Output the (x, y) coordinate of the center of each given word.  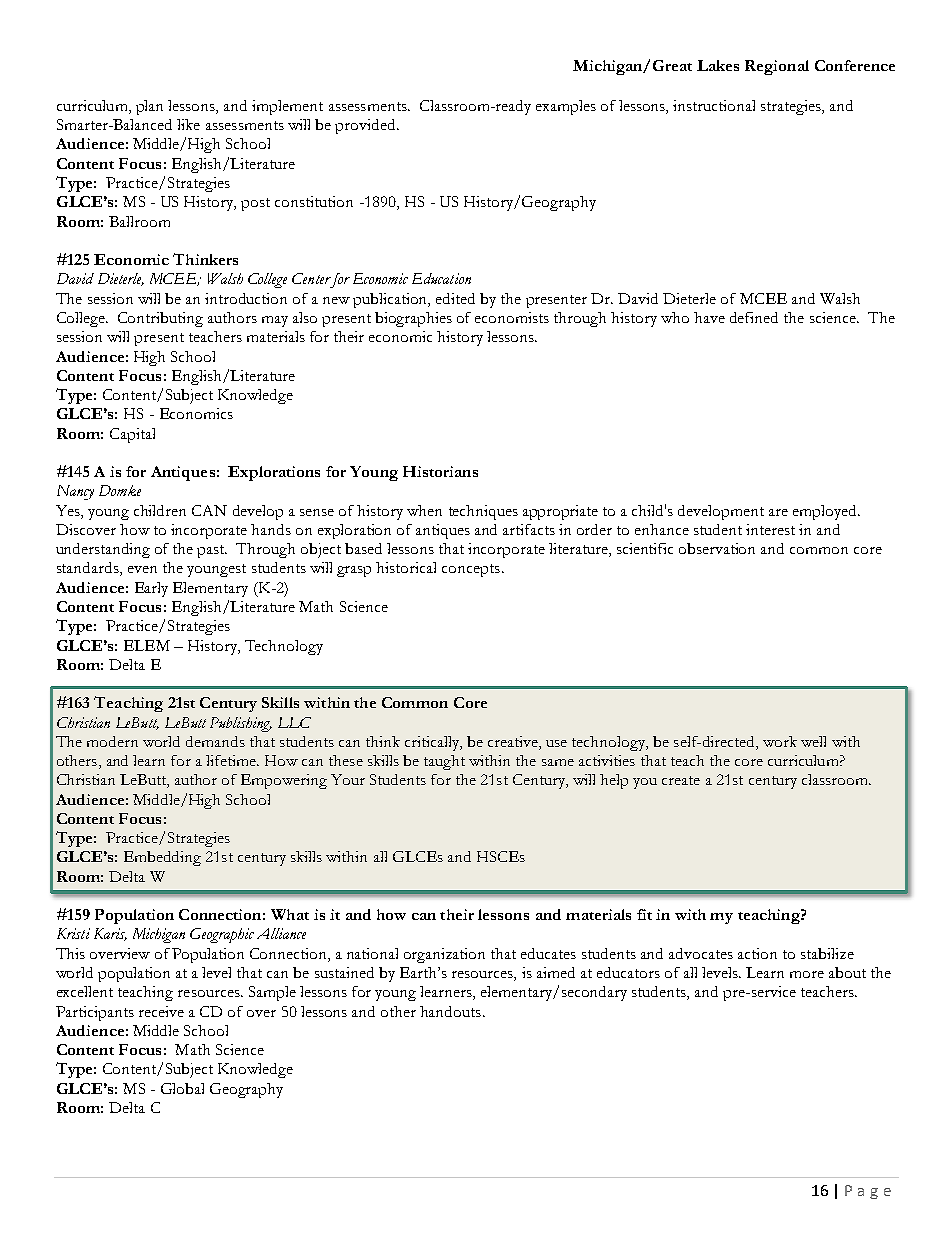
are (778, 512)
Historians (440, 471)
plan (149, 107)
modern (112, 741)
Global (182, 1088)
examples (566, 107)
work (780, 741)
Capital (132, 435)
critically (433, 743)
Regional (777, 67)
